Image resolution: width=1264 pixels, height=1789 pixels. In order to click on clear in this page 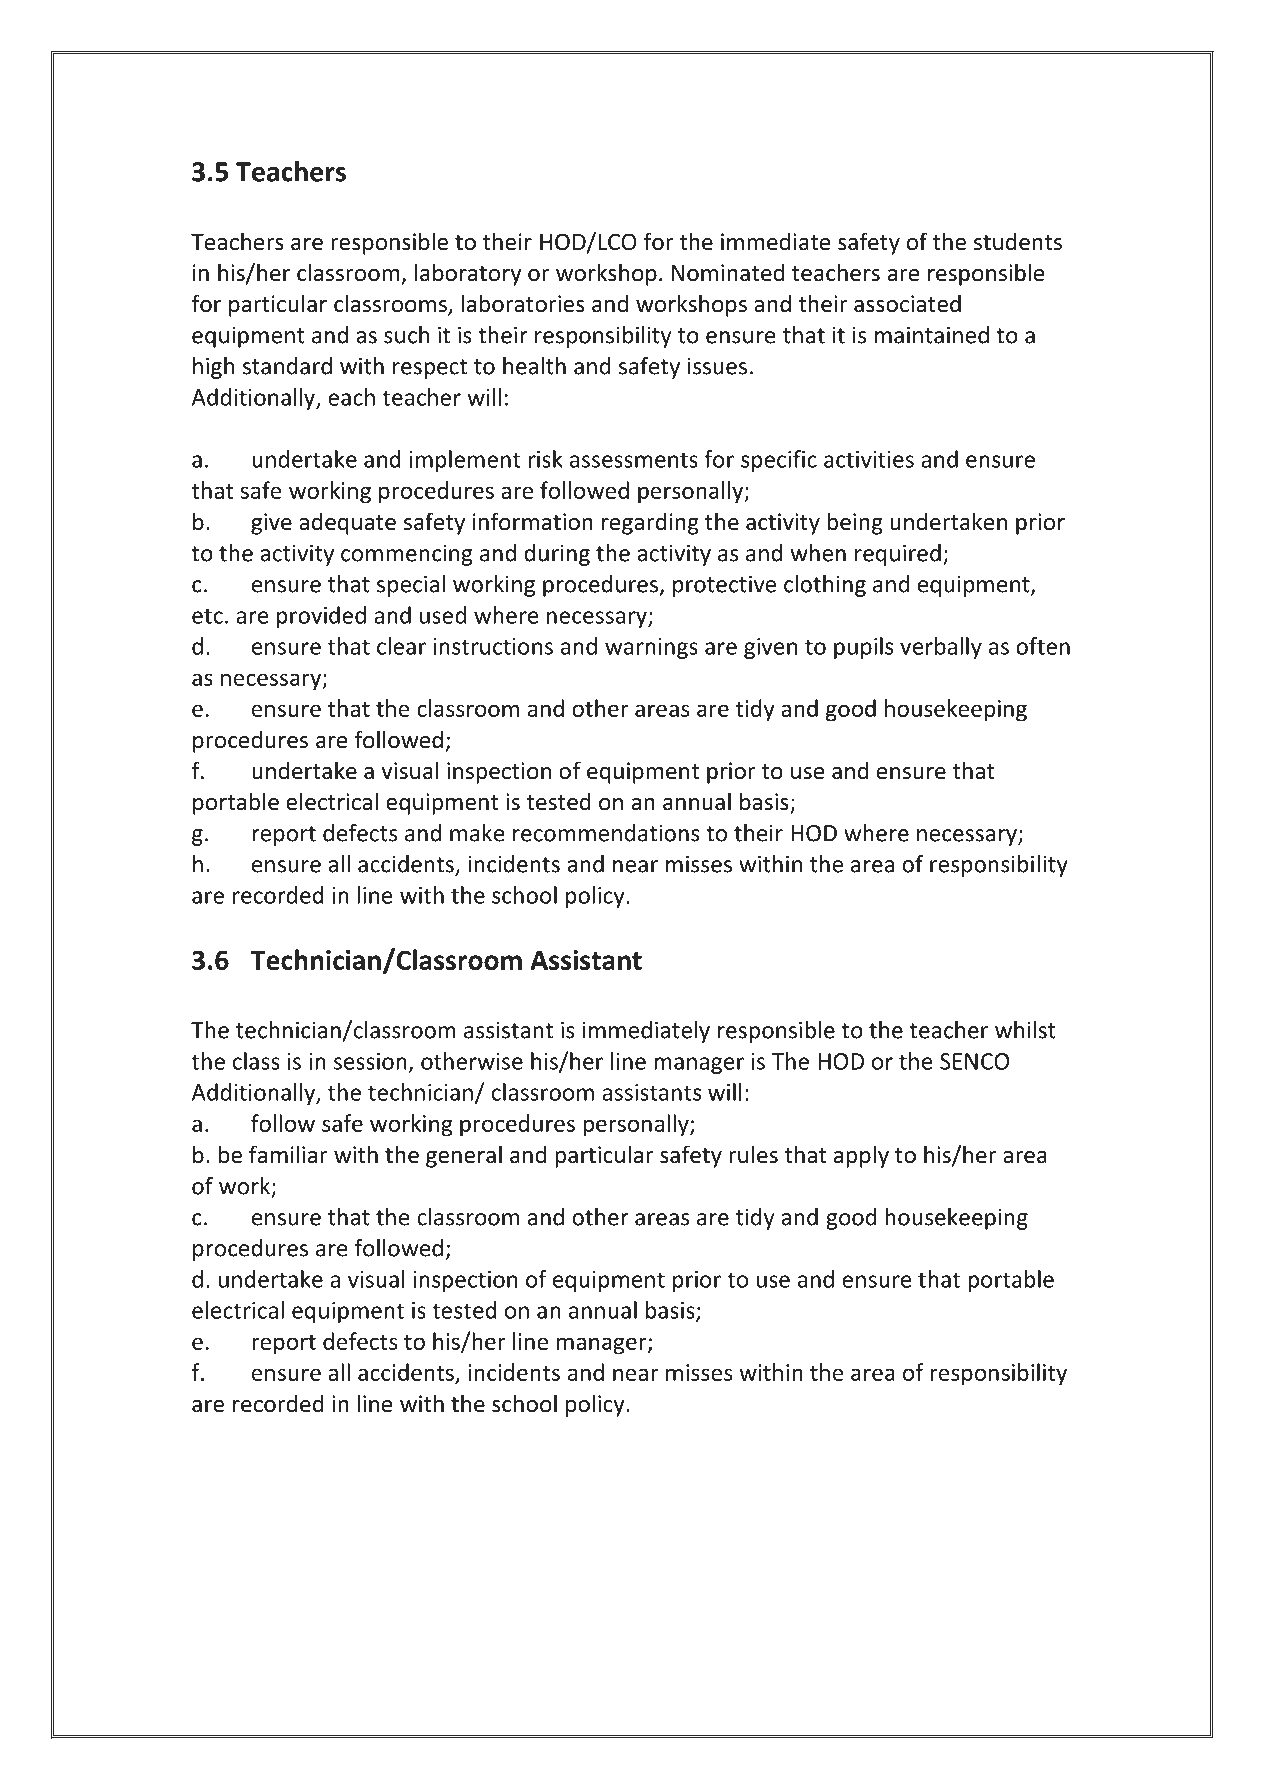, I will do `click(401, 646)`.
